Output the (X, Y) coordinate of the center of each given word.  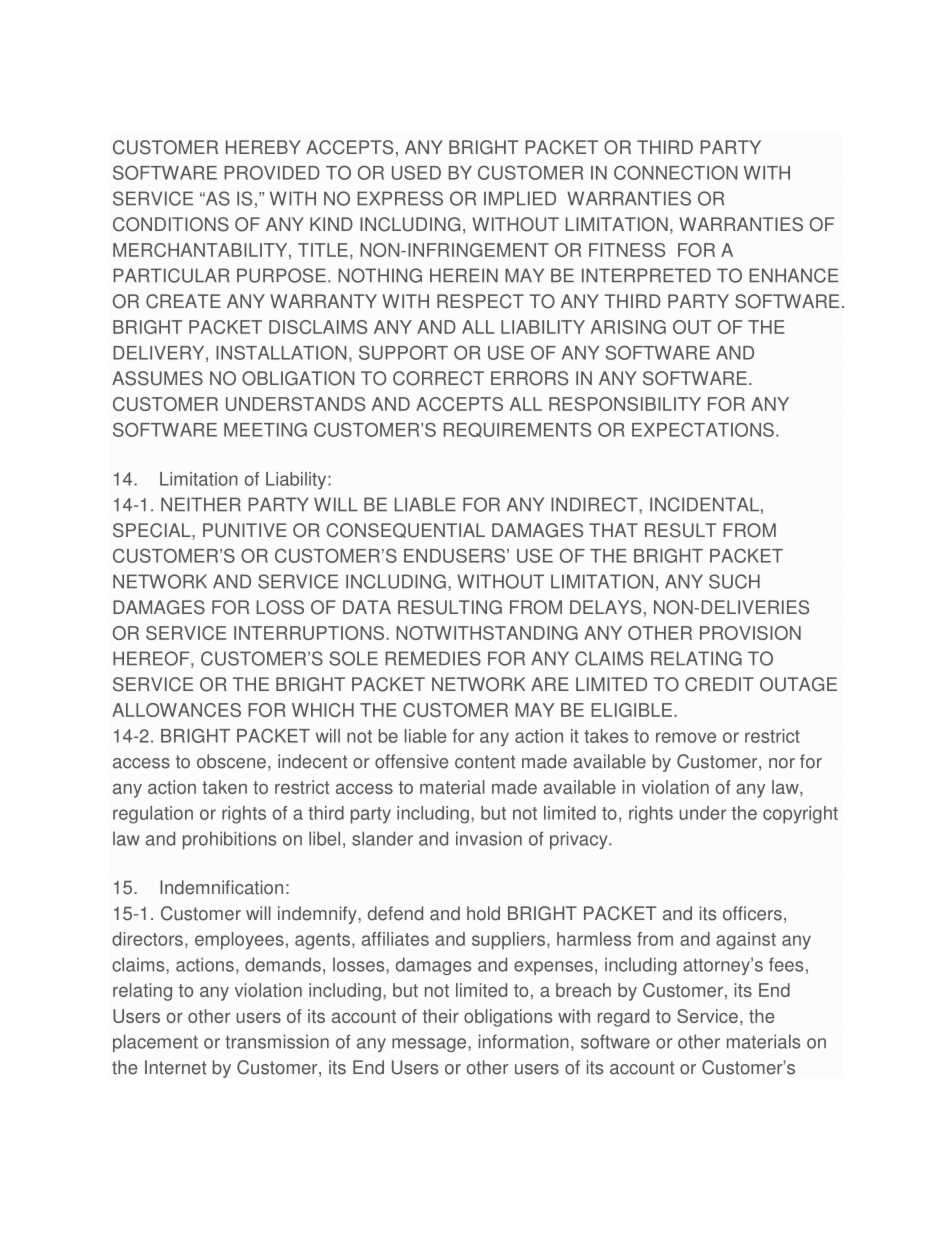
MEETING (265, 429)
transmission (277, 1041)
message (430, 1045)
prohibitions (229, 840)
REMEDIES (433, 658)
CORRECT (438, 378)
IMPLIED (520, 198)
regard (623, 1018)
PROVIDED (272, 172)
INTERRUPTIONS (310, 633)
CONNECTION (675, 172)
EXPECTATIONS (703, 429)
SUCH (734, 581)
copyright (800, 815)
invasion (489, 838)
